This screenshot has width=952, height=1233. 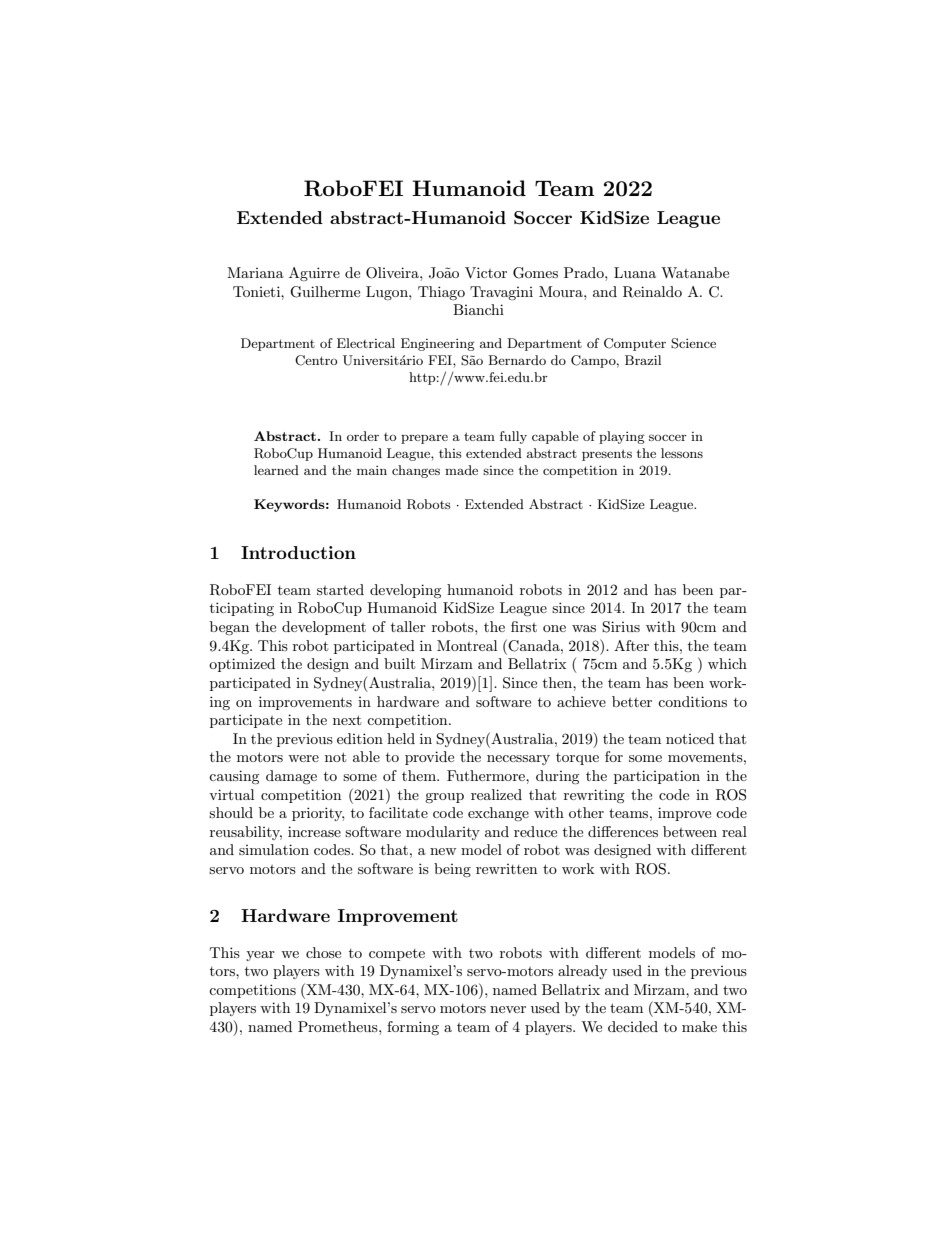 What do you see at coordinates (260, 956) in the screenshot?
I see `year` at bounding box center [260, 956].
